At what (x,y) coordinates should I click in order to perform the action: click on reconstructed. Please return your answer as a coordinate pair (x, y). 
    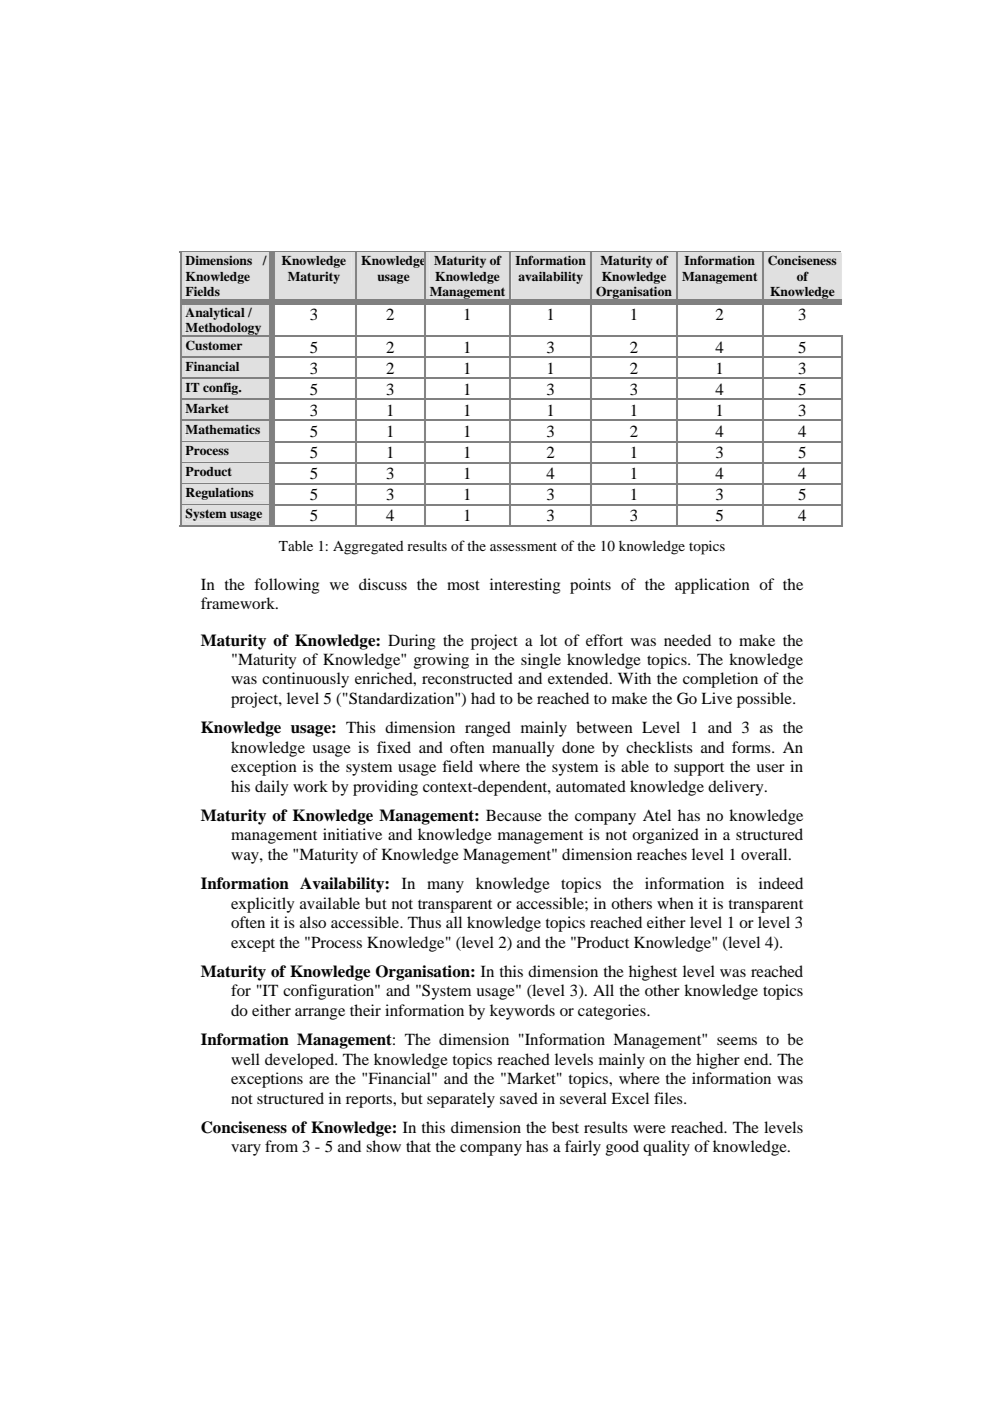
    Looking at the image, I should click on (467, 678).
